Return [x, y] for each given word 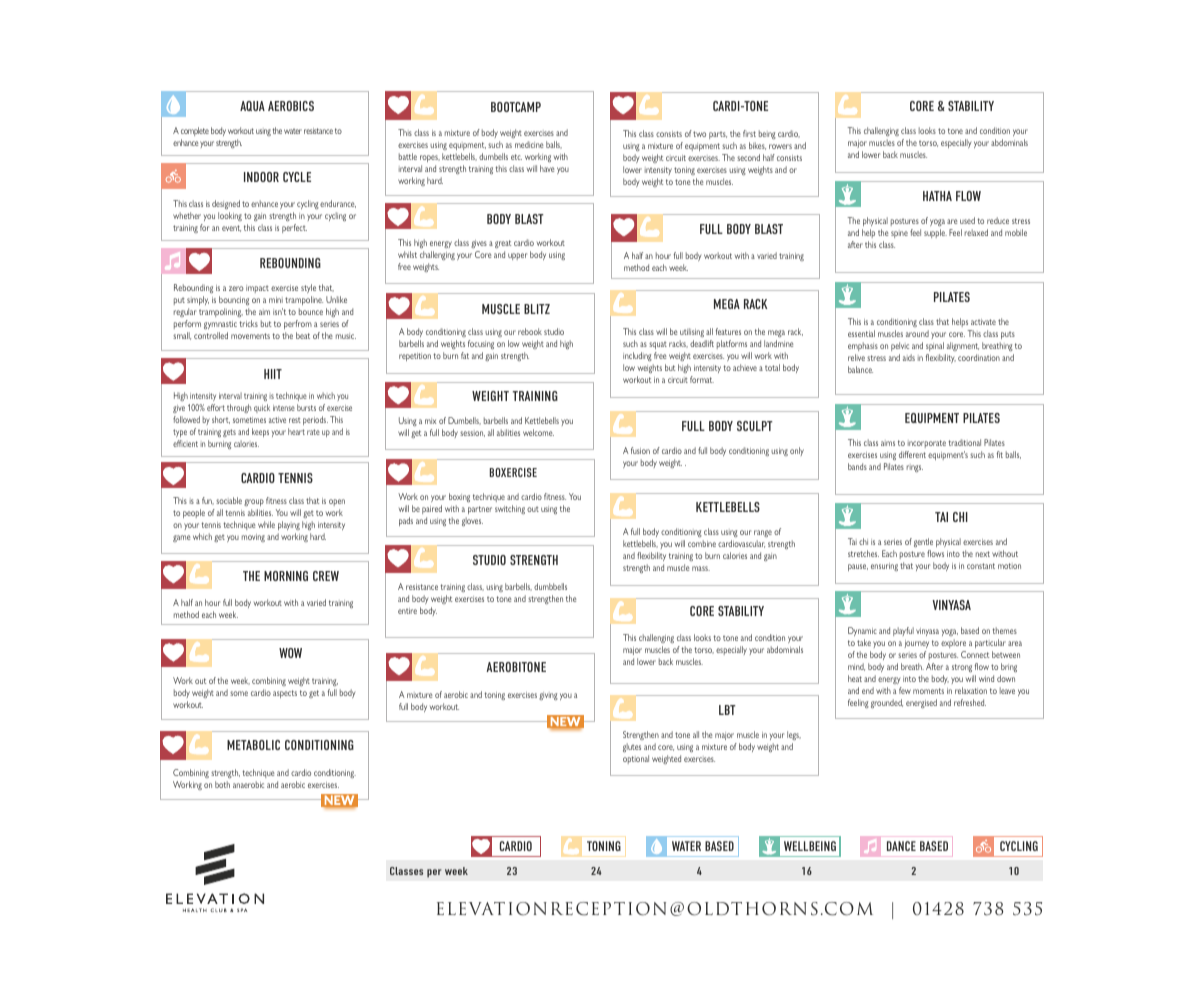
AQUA [252, 106]
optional [636, 759]
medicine [529, 144]
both [222, 784]
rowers [780, 146]
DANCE [901, 846]
